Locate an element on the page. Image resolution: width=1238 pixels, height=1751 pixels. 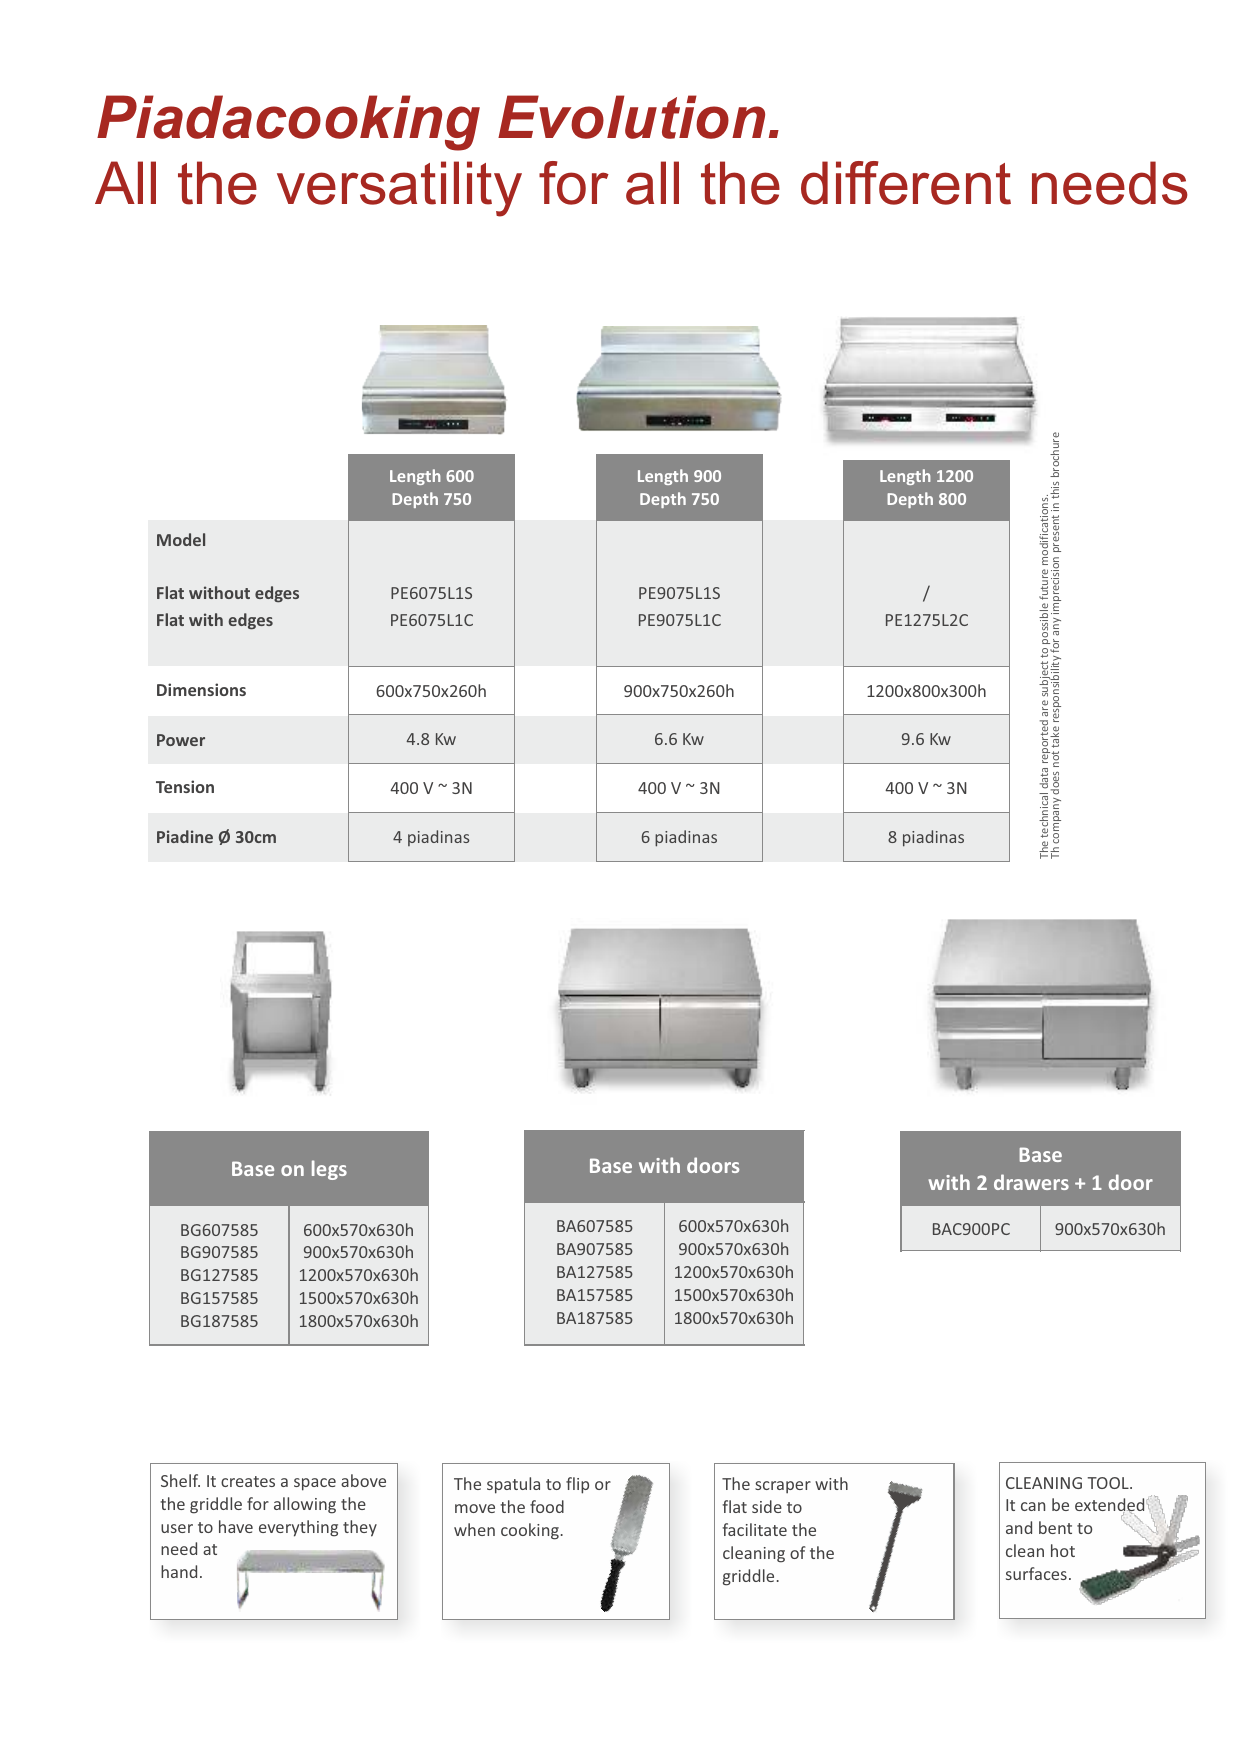
Tension is located at coordinates (185, 786).
